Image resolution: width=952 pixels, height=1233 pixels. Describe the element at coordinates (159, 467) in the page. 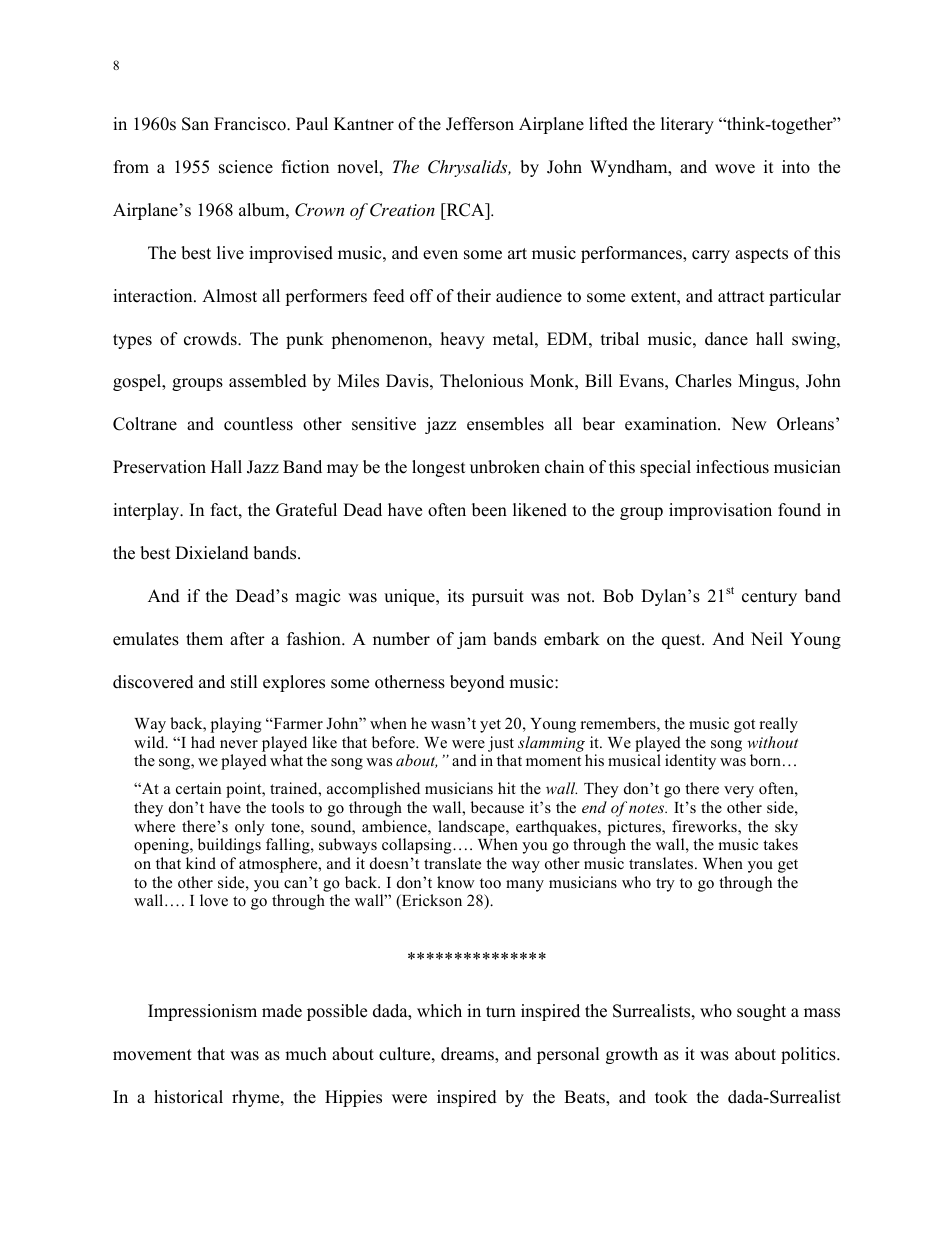

I see `Preservation` at that location.
